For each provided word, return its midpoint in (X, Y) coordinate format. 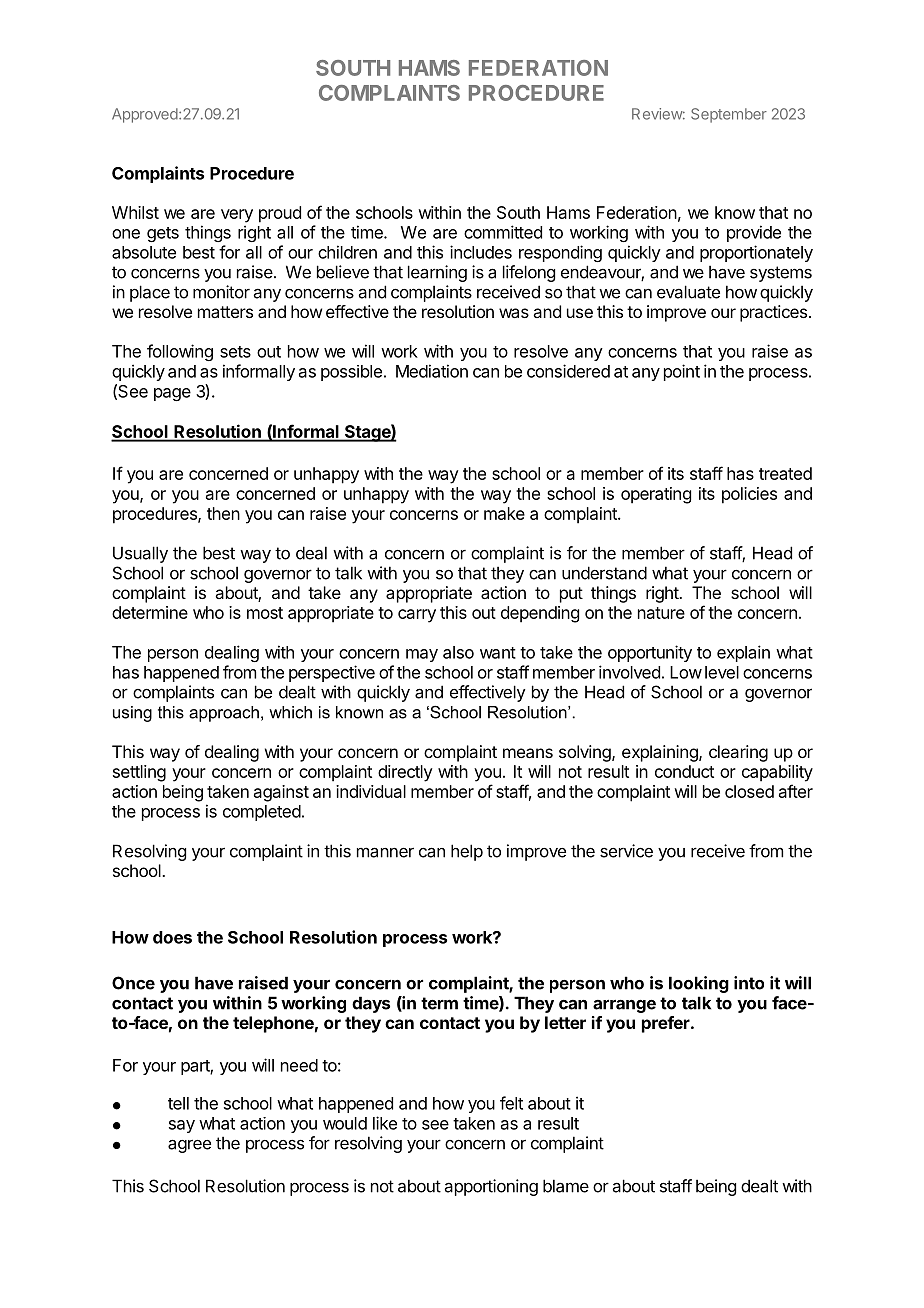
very (237, 216)
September (729, 115)
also (458, 652)
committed (503, 232)
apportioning (491, 1187)
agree (189, 1146)
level (722, 672)
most (265, 613)
